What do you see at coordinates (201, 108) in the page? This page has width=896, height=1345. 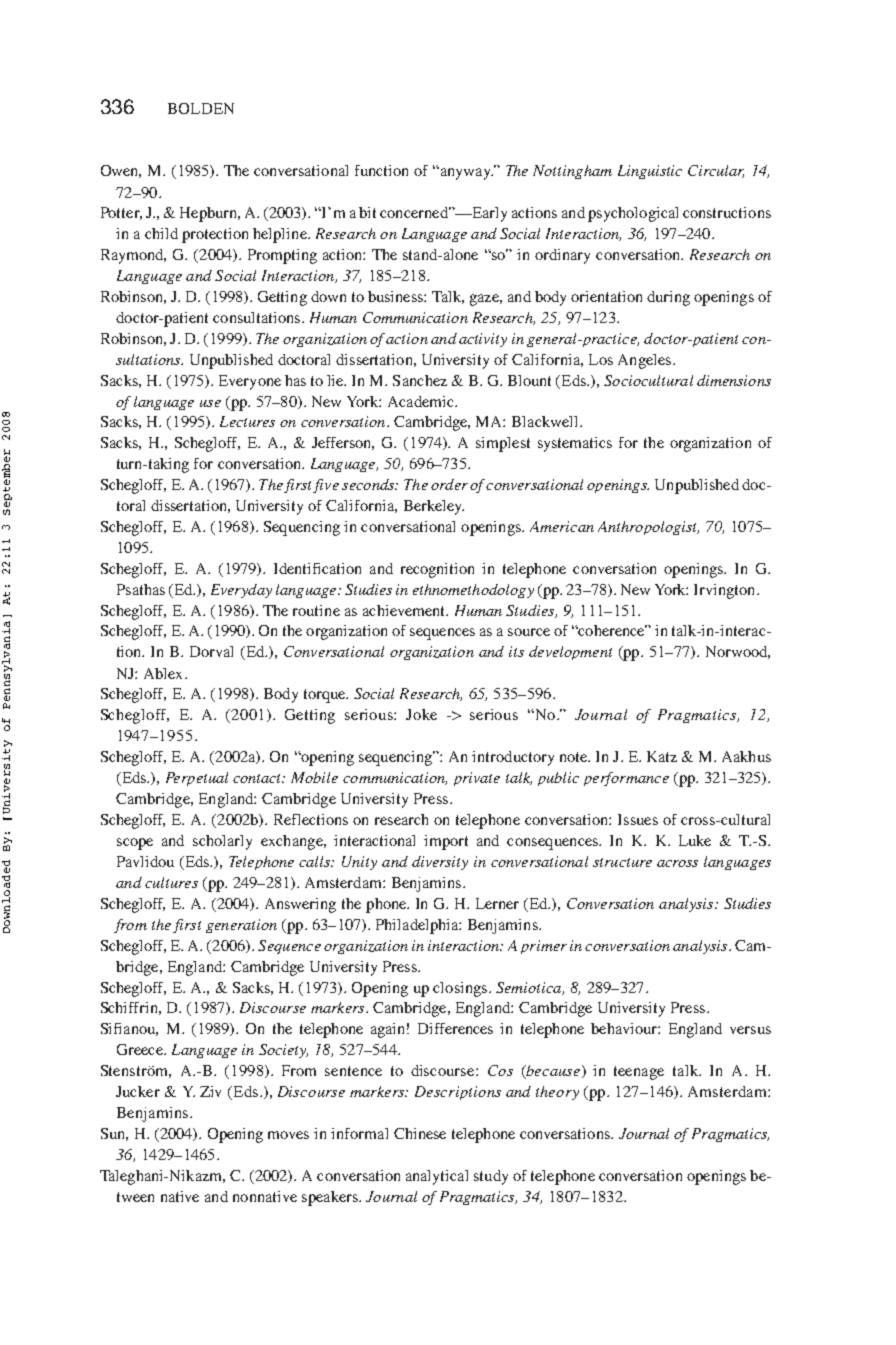 I see `BOLDEN` at bounding box center [201, 108].
